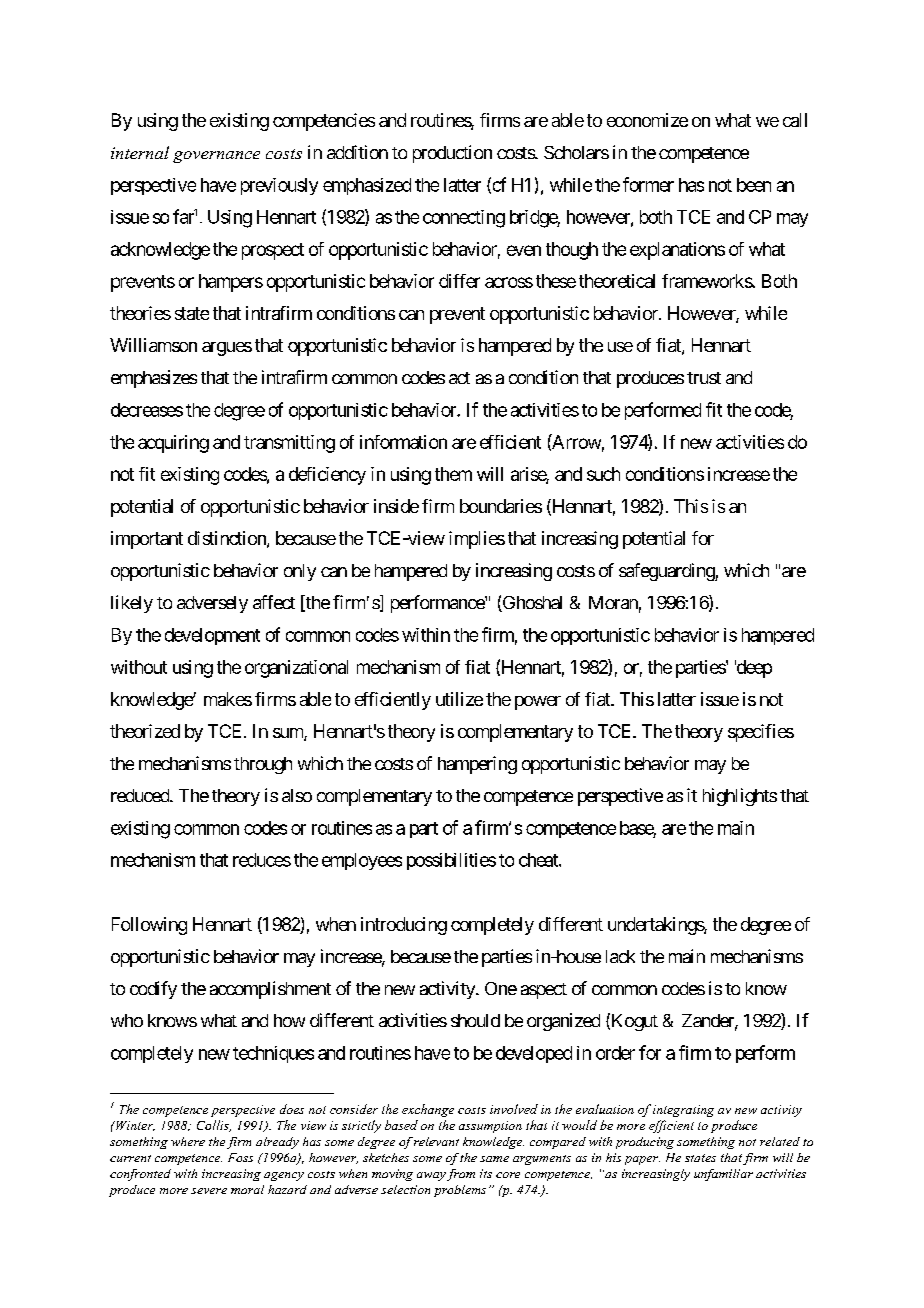 This screenshot has width=924, height=1308. What do you see at coordinates (188, 1141) in the screenshot?
I see `where` at bounding box center [188, 1141].
